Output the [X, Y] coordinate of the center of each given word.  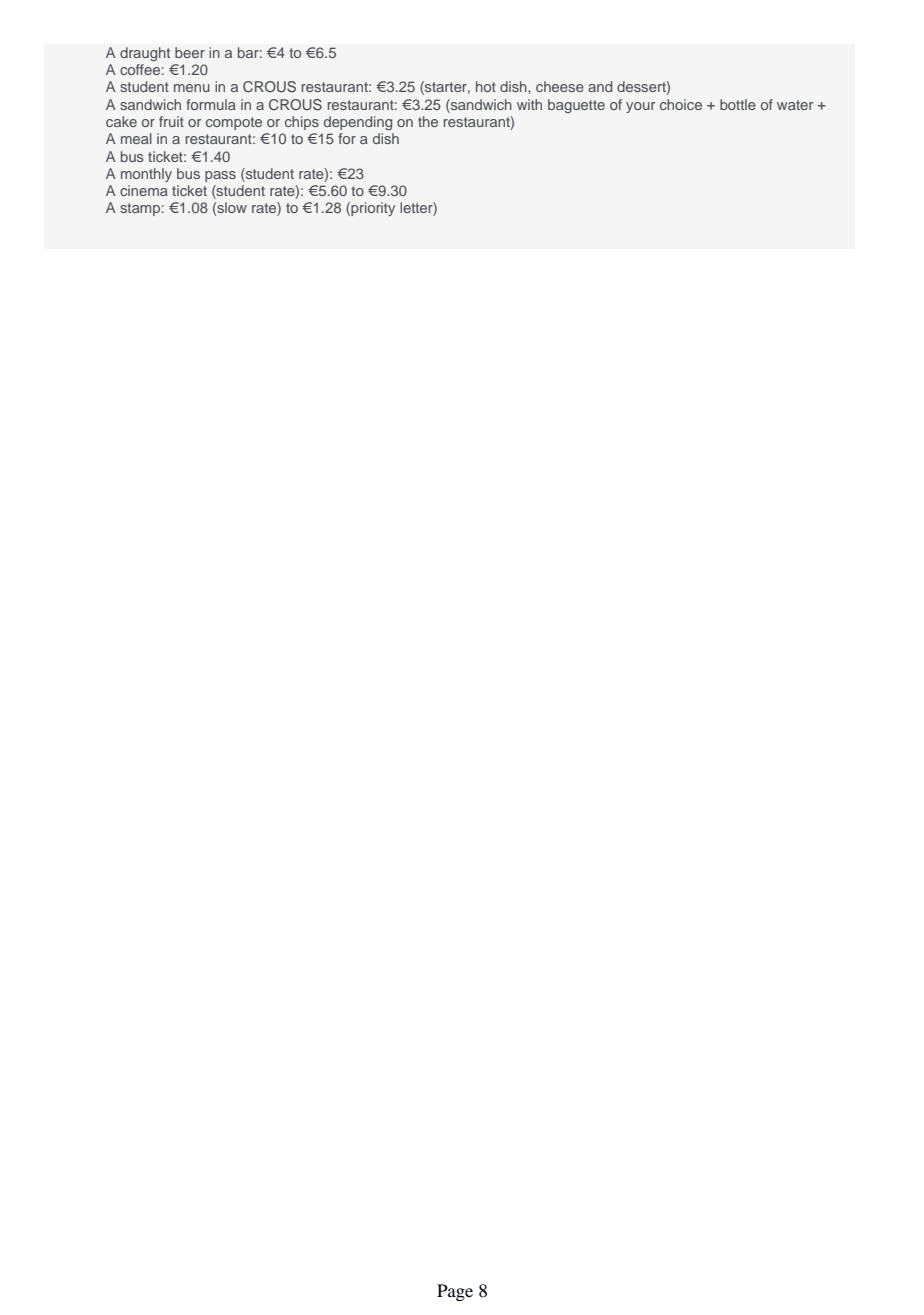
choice [681, 104]
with [529, 104]
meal [136, 138]
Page [455, 1292]
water [795, 105]
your [640, 107]
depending [358, 123]
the [428, 121]
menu [192, 88]
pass [220, 176]
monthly [146, 175]
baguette [576, 106]
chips [302, 123]
